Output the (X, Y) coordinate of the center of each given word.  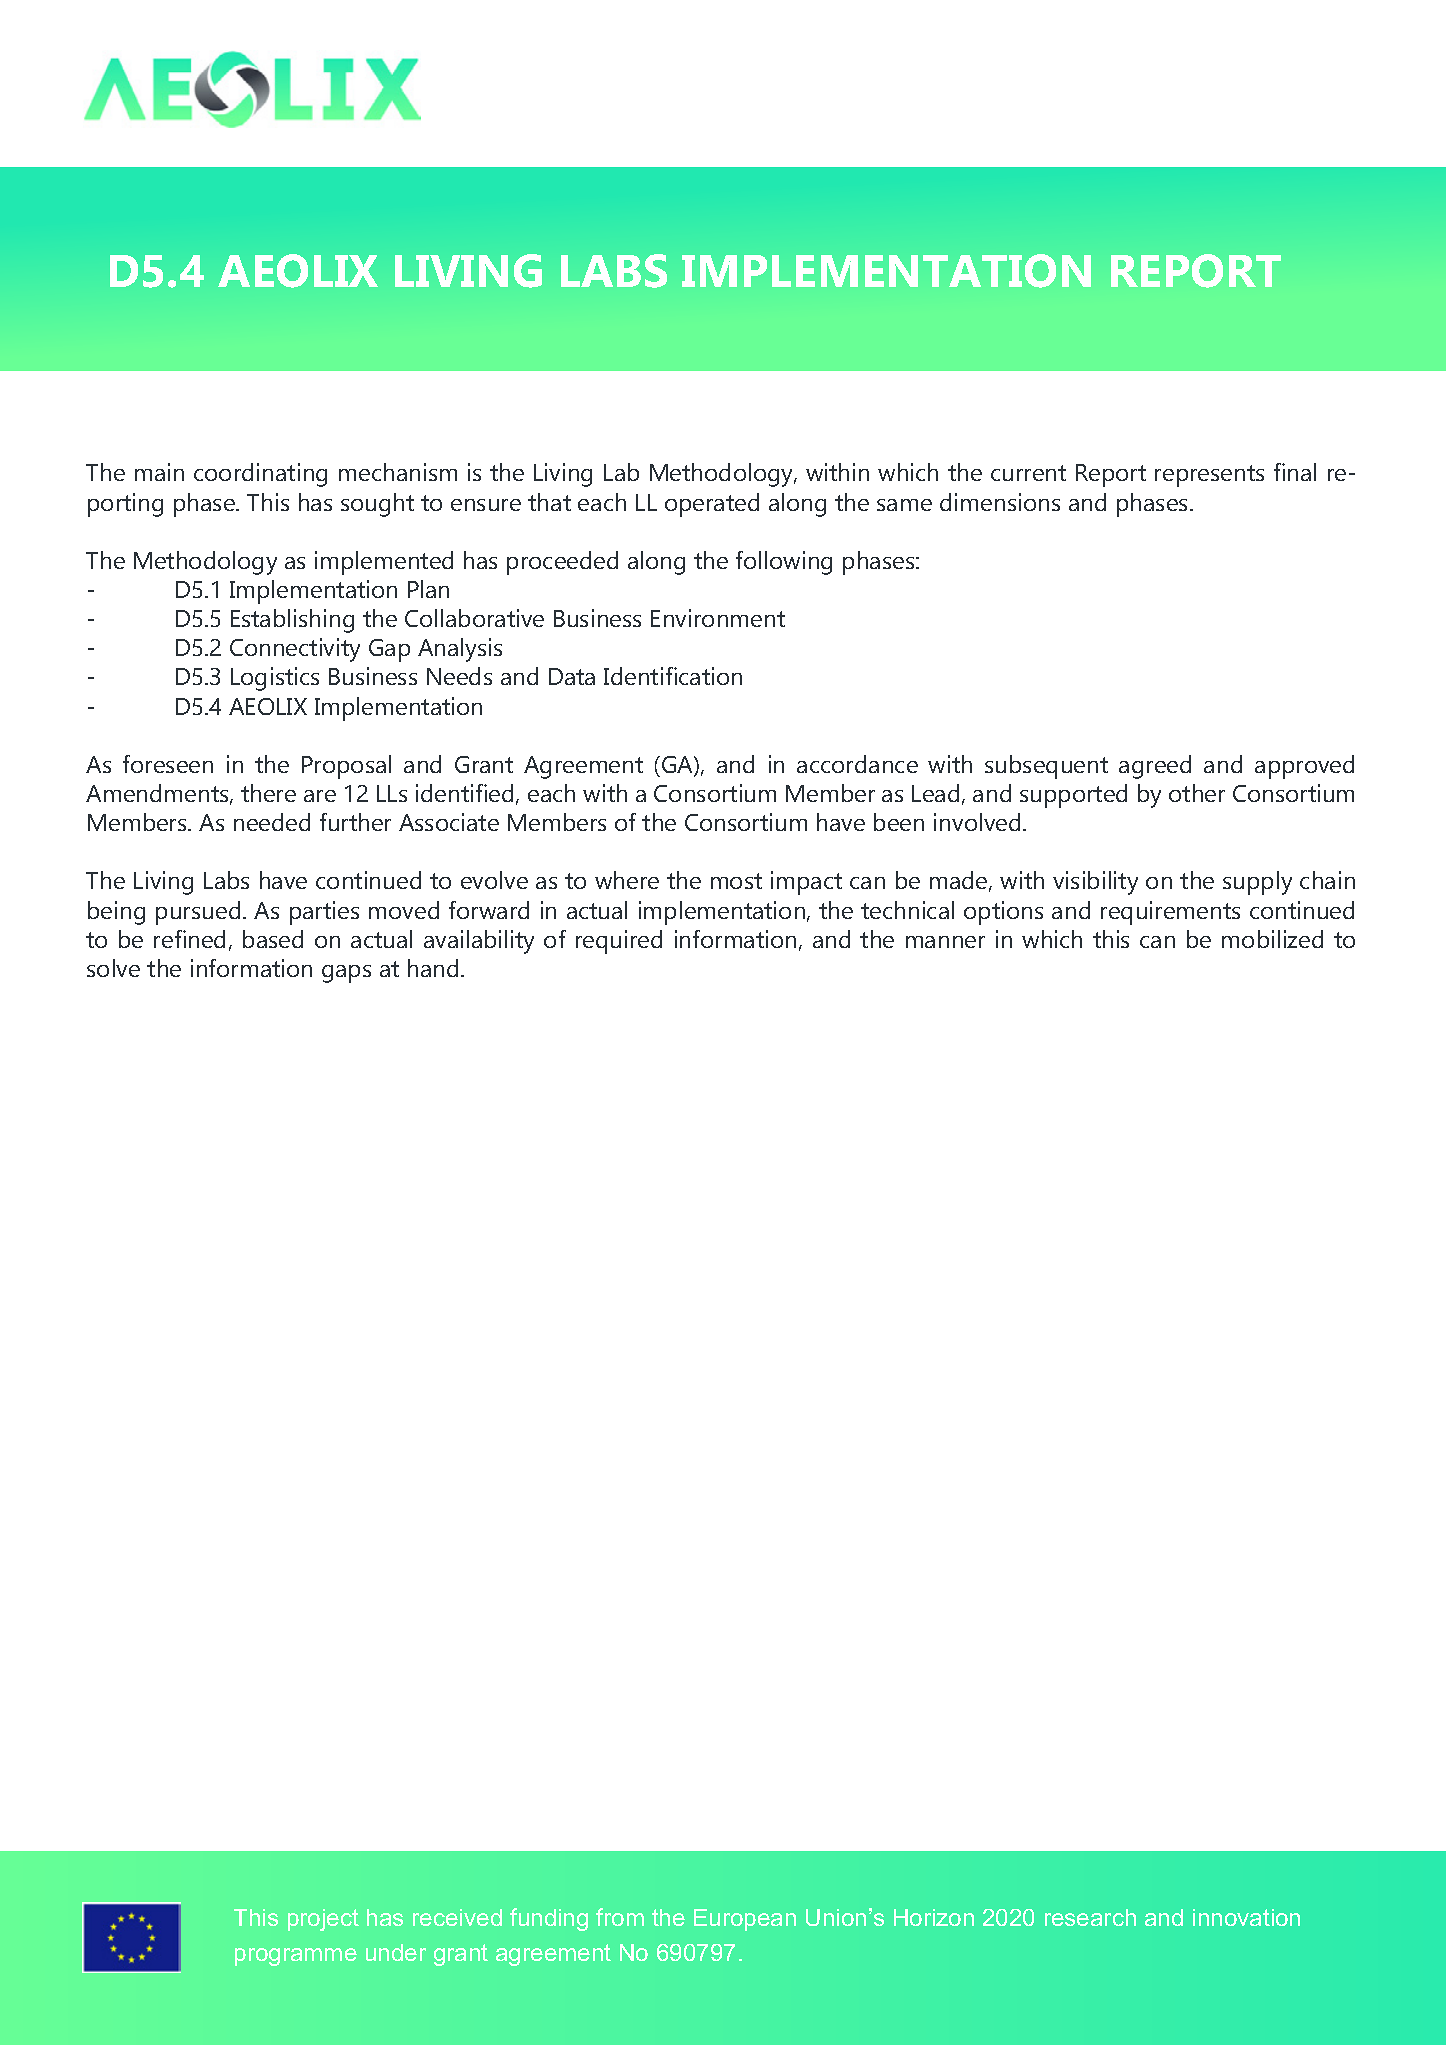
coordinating (260, 475)
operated (712, 505)
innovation (1246, 1917)
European (745, 1920)
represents (1209, 476)
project (323, 1920)
